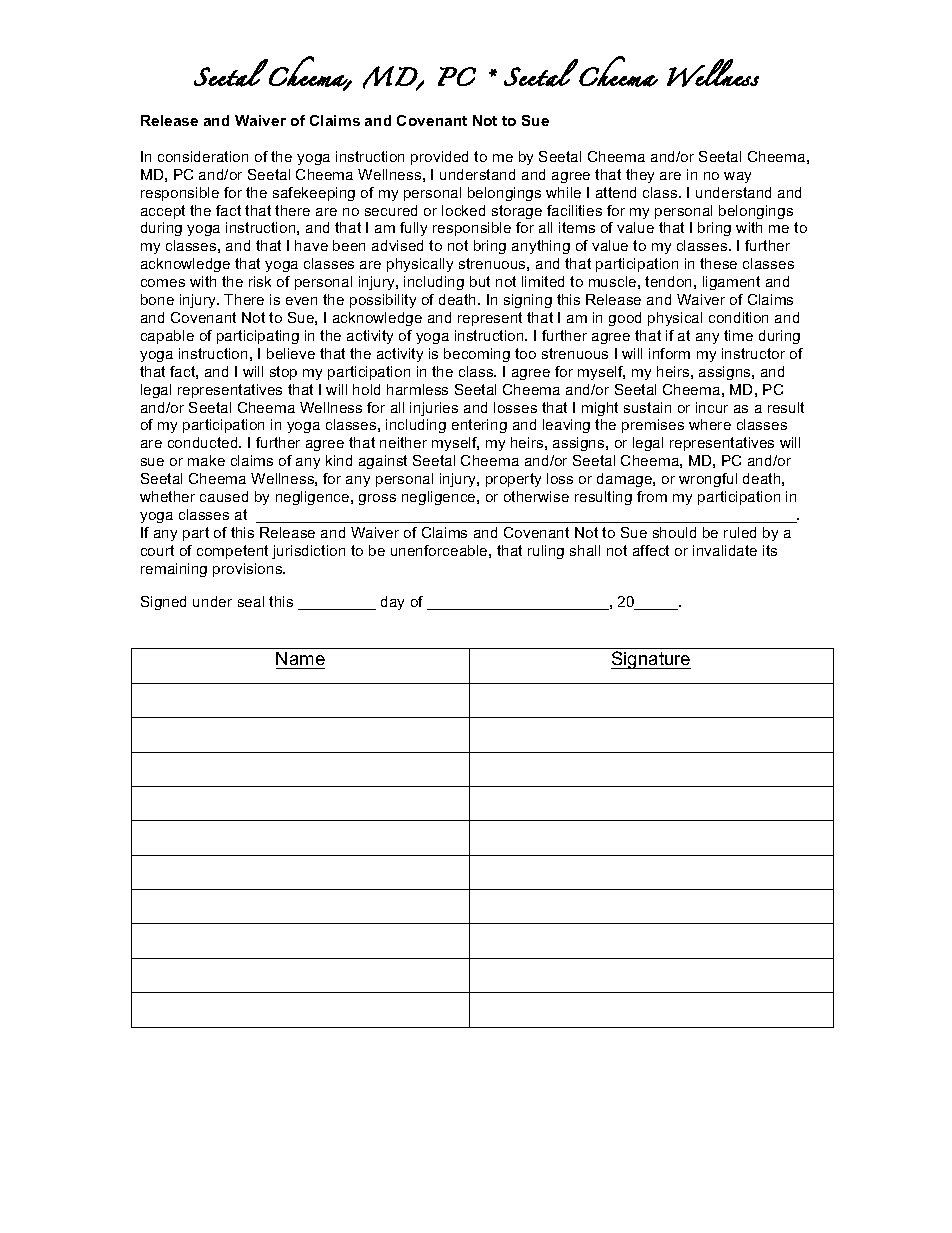 This screenshot has width=952, height=1233. I want to click on injuries, so click(434, 409).
